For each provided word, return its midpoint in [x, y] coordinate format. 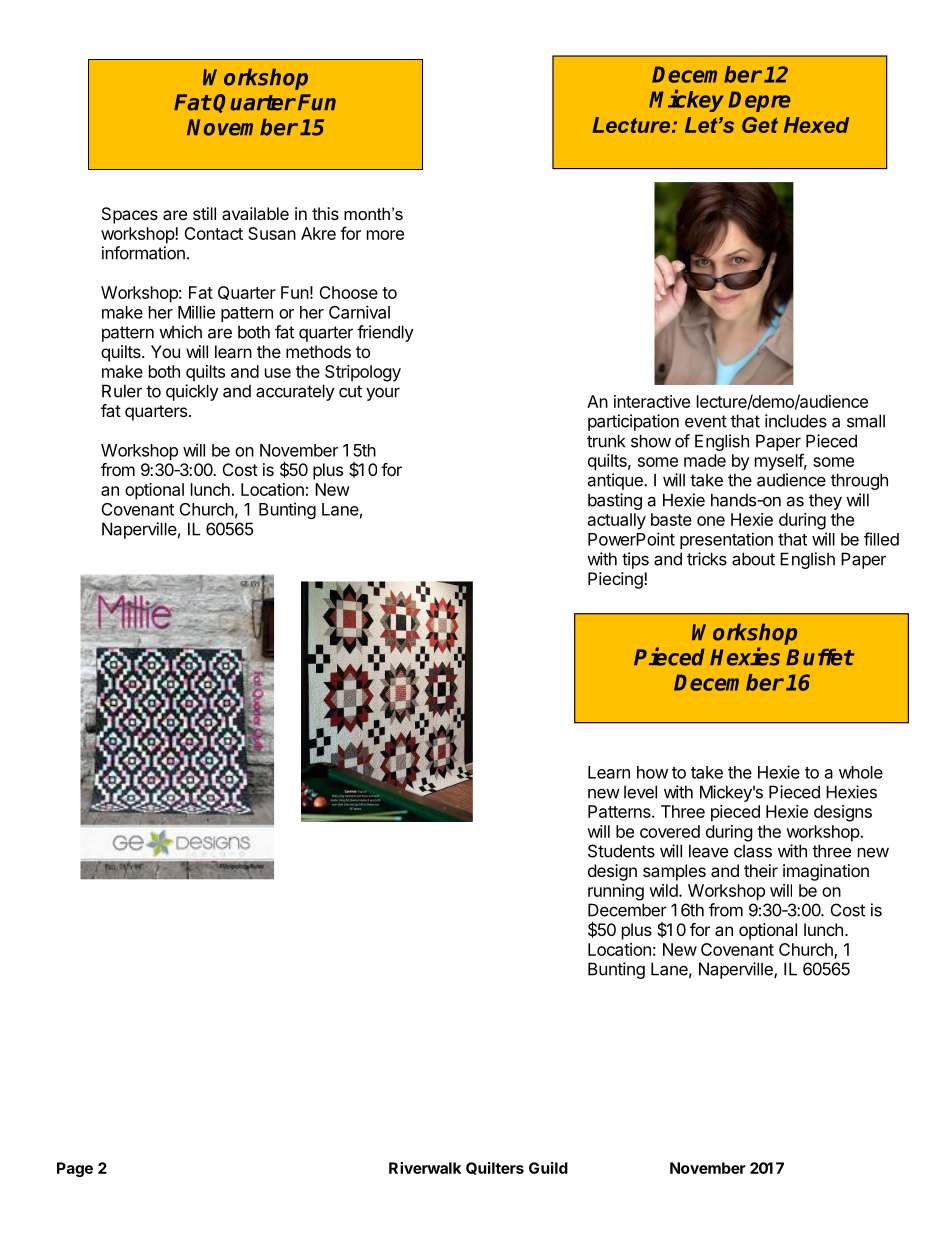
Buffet [820, 657]
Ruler [122, 391]
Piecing [616, 580]
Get [760, 125]
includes [796, 421]
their [761, 870]
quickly [192, 392]
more [385, 235]
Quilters [495, 1168]
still [204, 213]
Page [75, 1169]
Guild [548, 1168]
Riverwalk [425, 1168]
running [616, 892]
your [383, 394]
